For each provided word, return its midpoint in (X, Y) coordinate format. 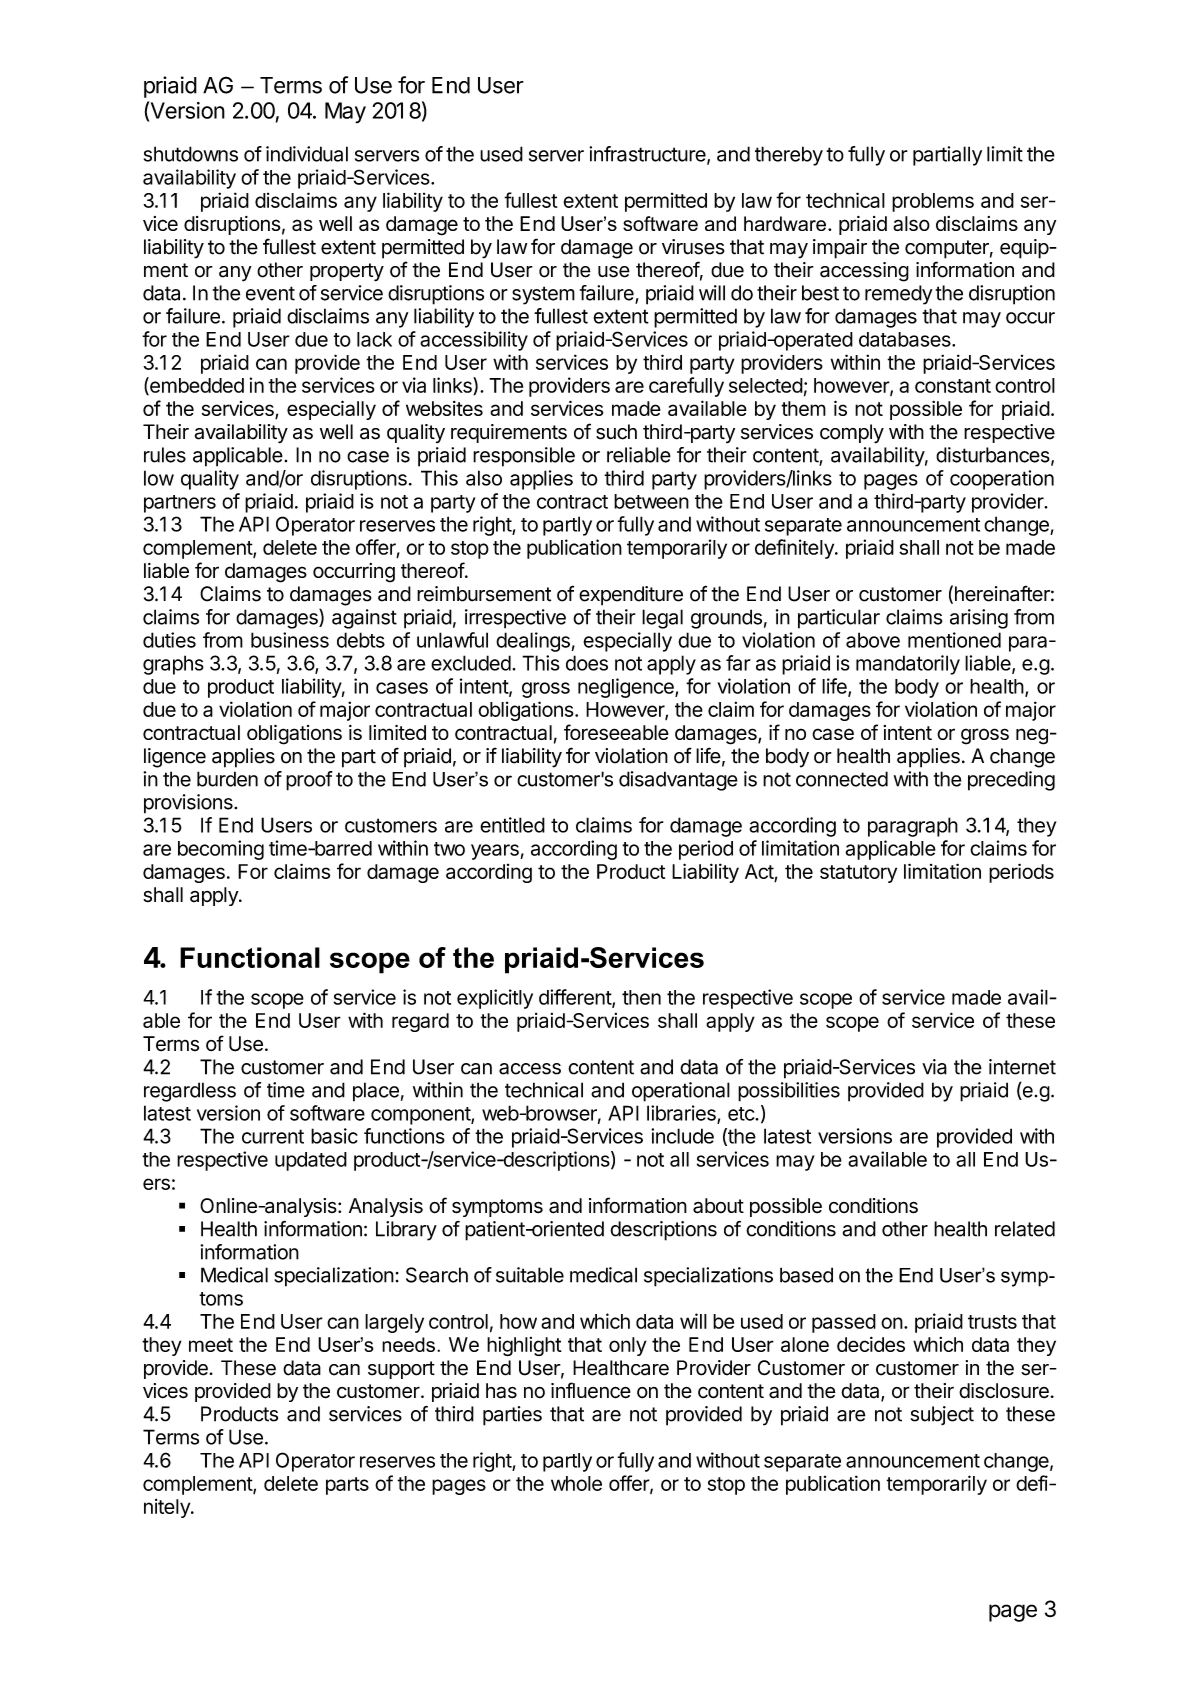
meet (211, 1345)
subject (942, 1415)
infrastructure (648, 155)
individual (307, 154)
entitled (512, 825)
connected (842, 779)
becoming (221, 850)
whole (576, 1483)
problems (933, 202)
